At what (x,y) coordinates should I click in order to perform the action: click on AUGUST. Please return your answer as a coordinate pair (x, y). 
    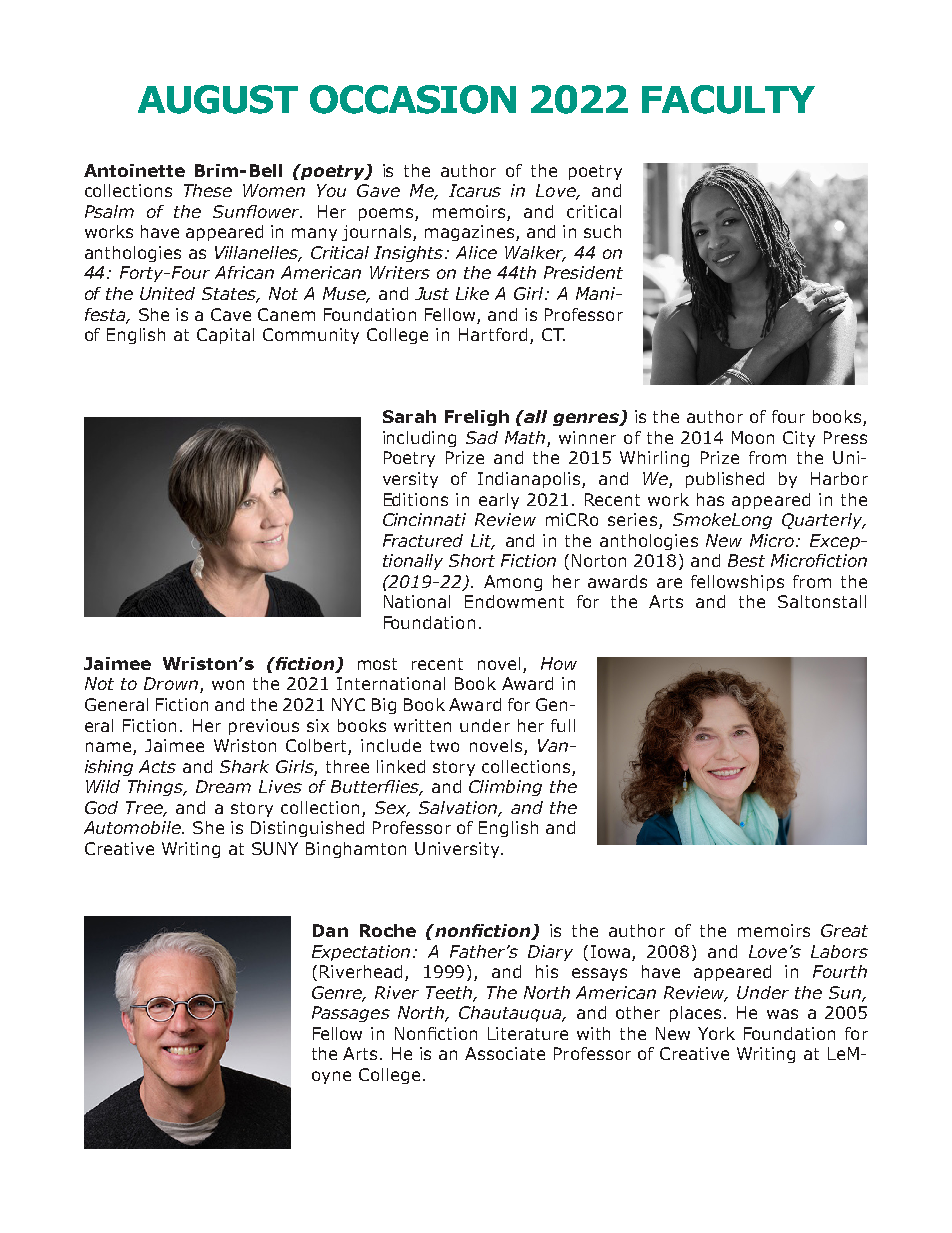
    Looking at the image, I should click on (218, 99).
